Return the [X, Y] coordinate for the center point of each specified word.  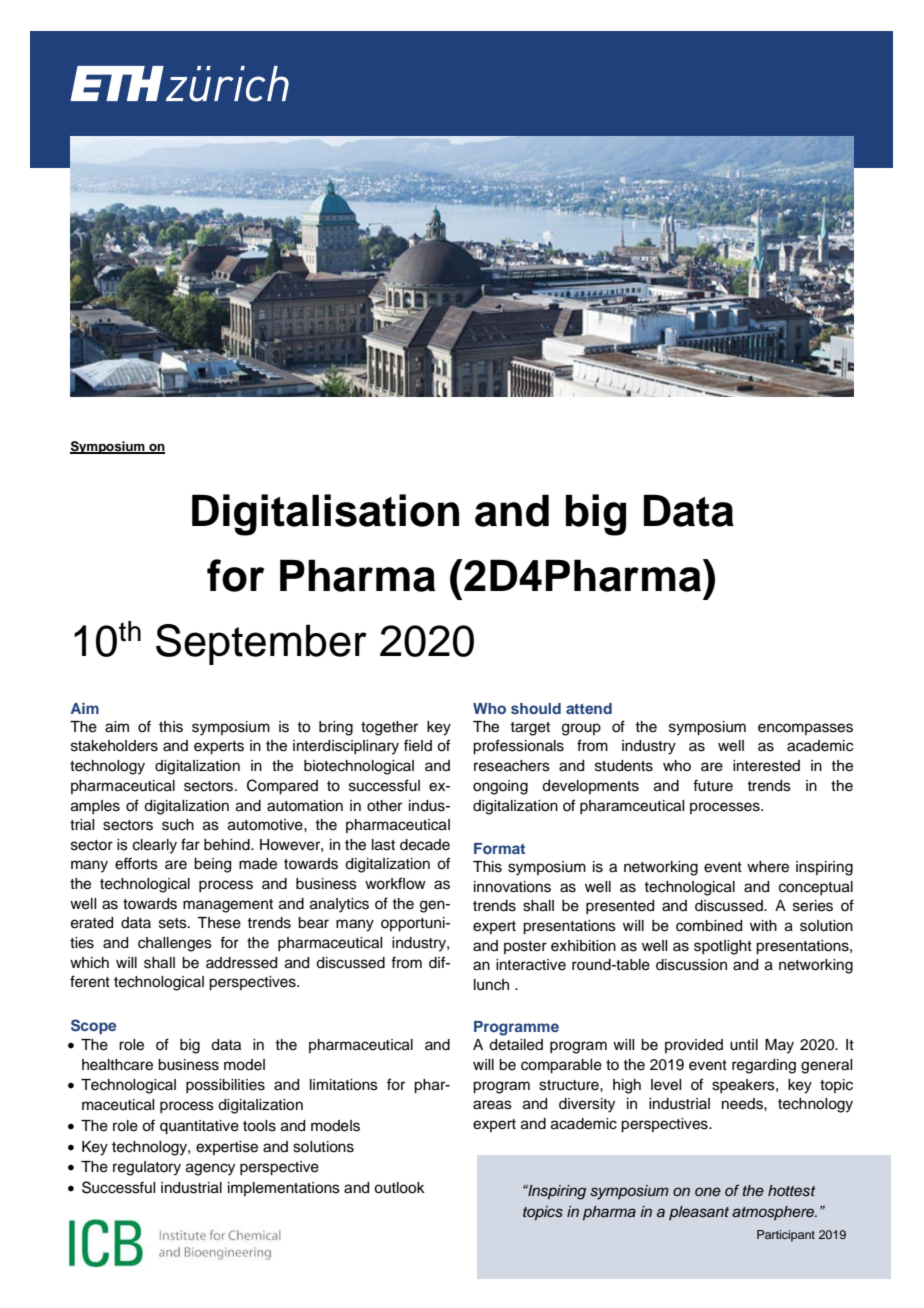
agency [210, 1169]
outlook [399, 1188]
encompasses [805, 729]
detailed [516, 1045]
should [536, 708]
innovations [512, 887]
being [212, 865]
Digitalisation [325, 515]
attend [589, 708]
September [261, 644]
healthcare [117, 1065]
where [768, 867]
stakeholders [114, 746]
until [744, 1045]
